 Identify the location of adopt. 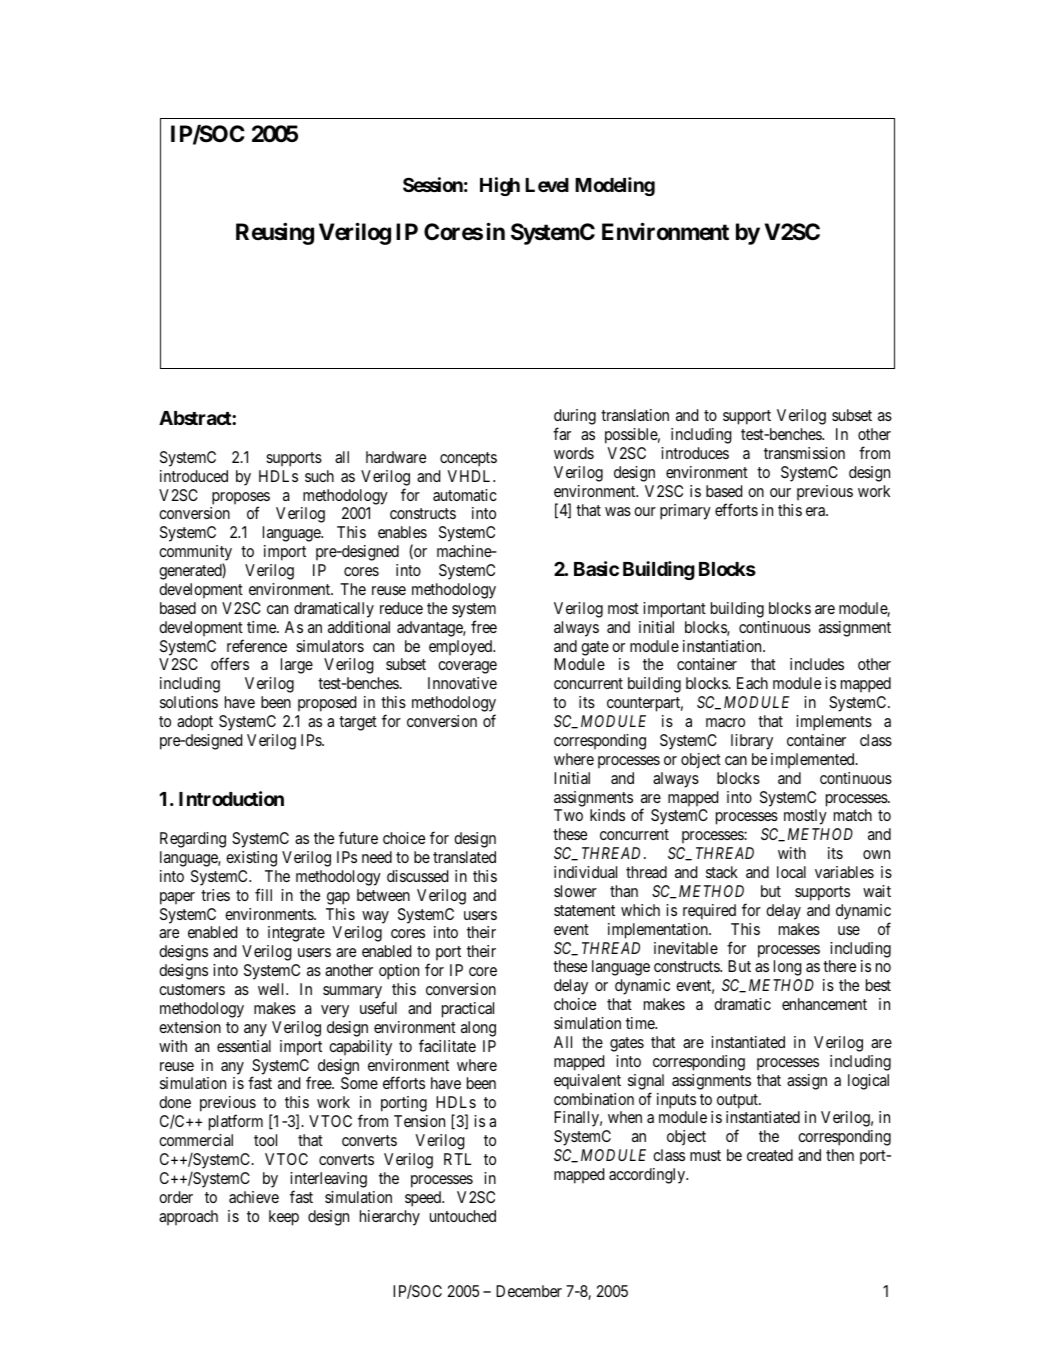
(195, 723).
